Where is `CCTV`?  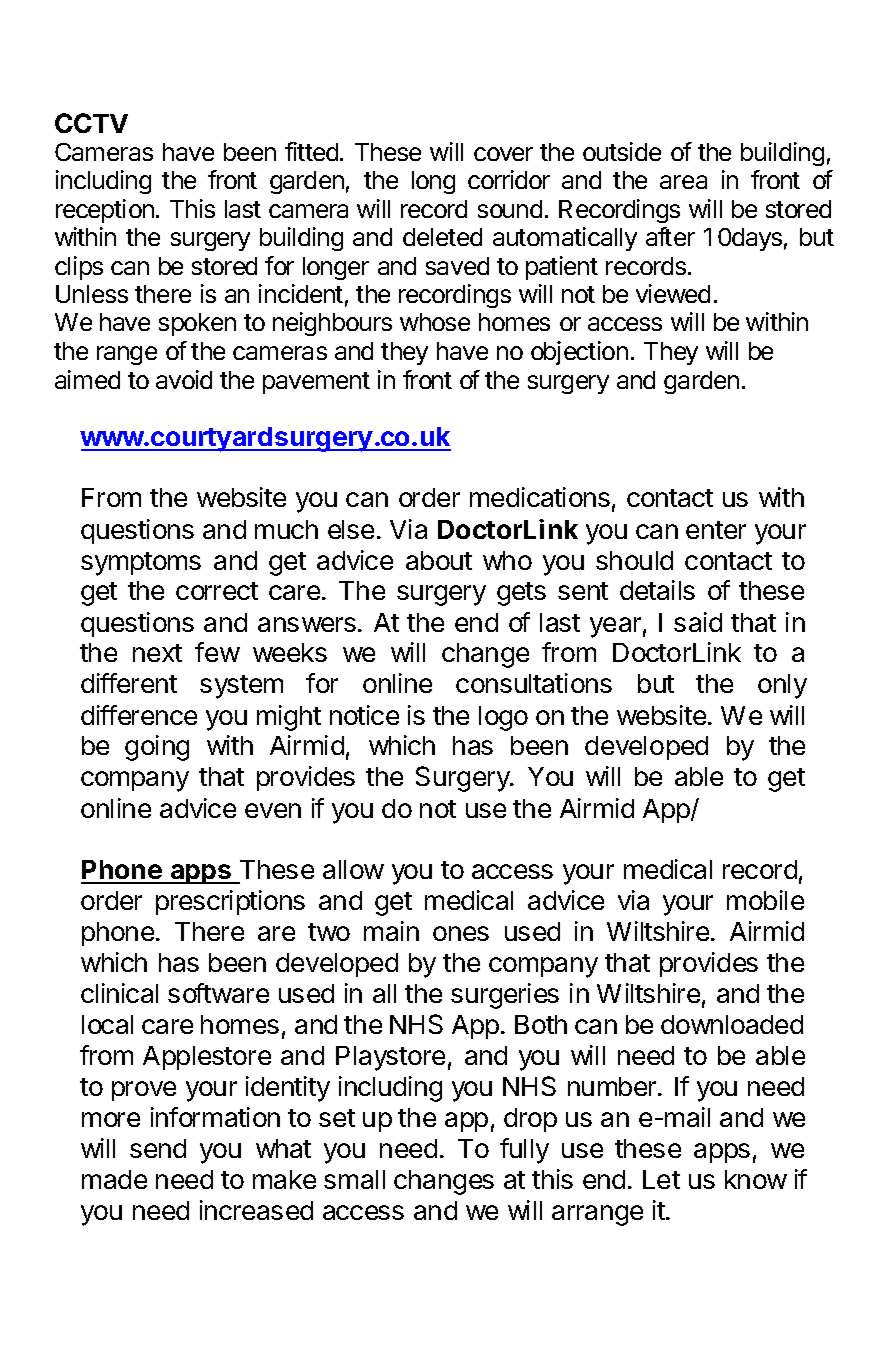
CCTV is located at coordinates (91, 123).
